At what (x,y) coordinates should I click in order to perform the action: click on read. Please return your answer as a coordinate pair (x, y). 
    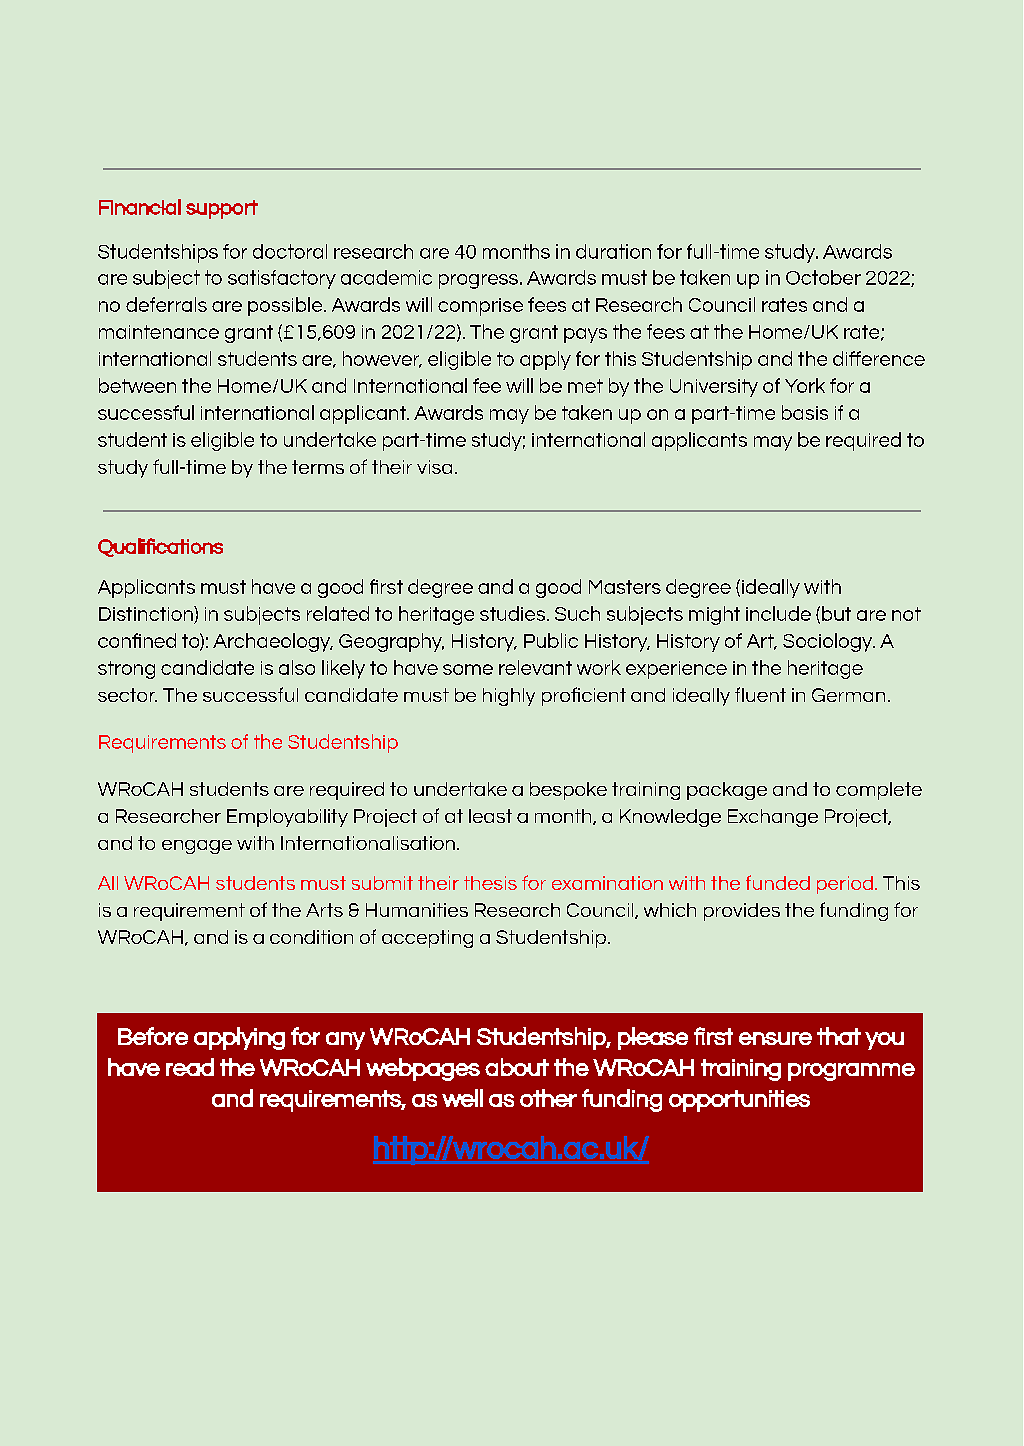
    Looking at the image, I should click on (190, 1067).
